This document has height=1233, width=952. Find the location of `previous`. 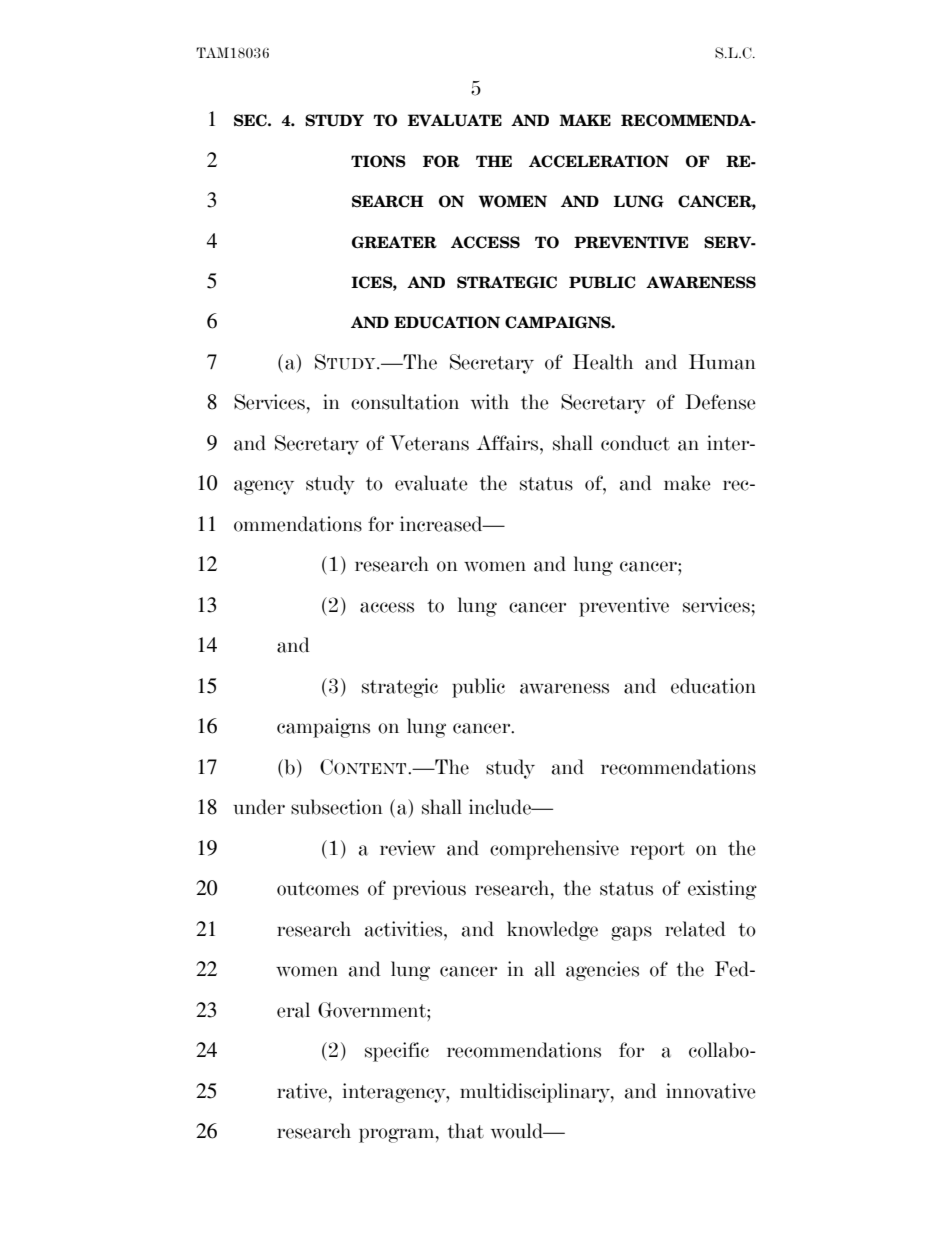

previous is located at coordinates (429, 890).
